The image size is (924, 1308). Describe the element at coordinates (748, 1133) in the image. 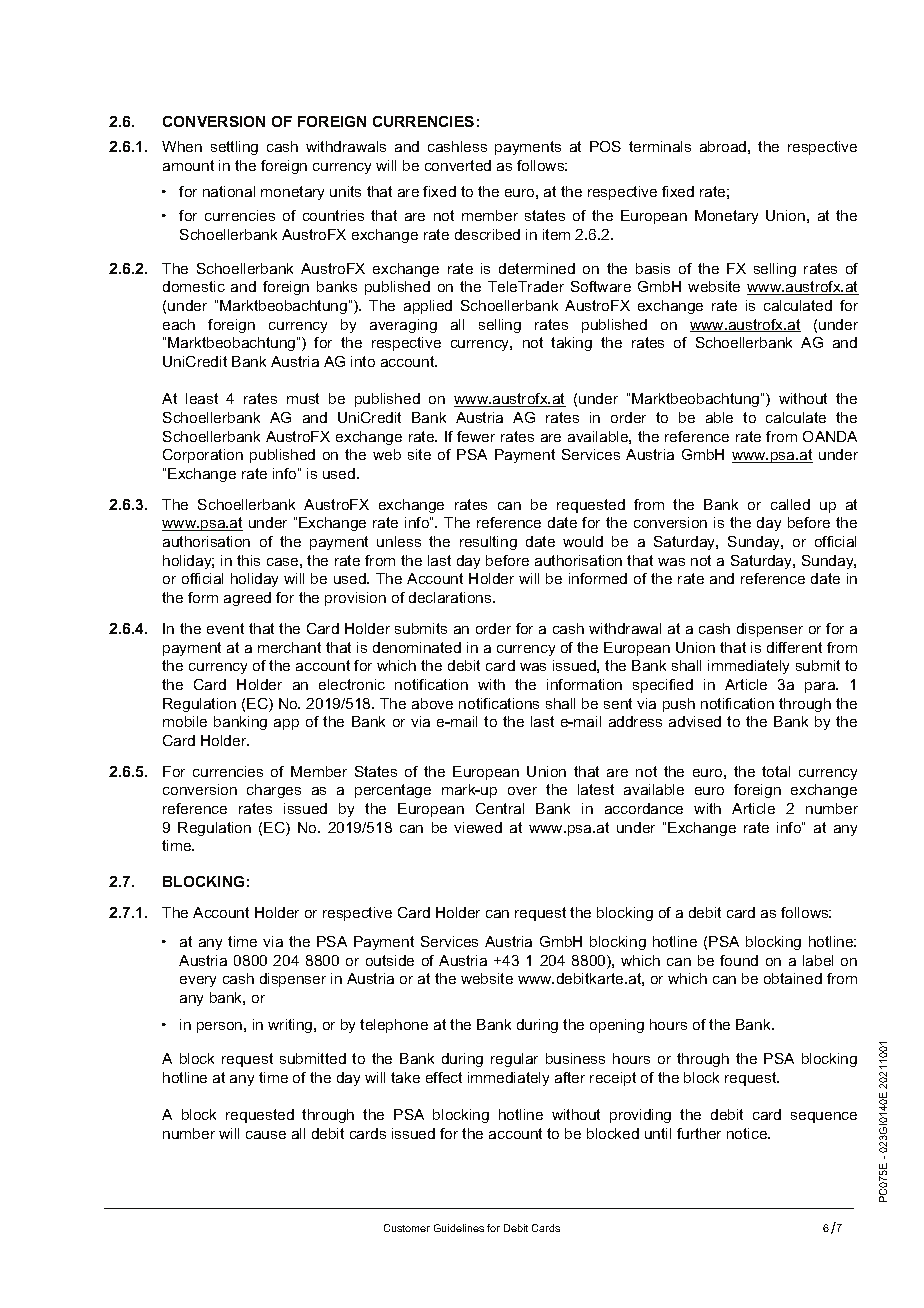

I see `notice` at that location.
